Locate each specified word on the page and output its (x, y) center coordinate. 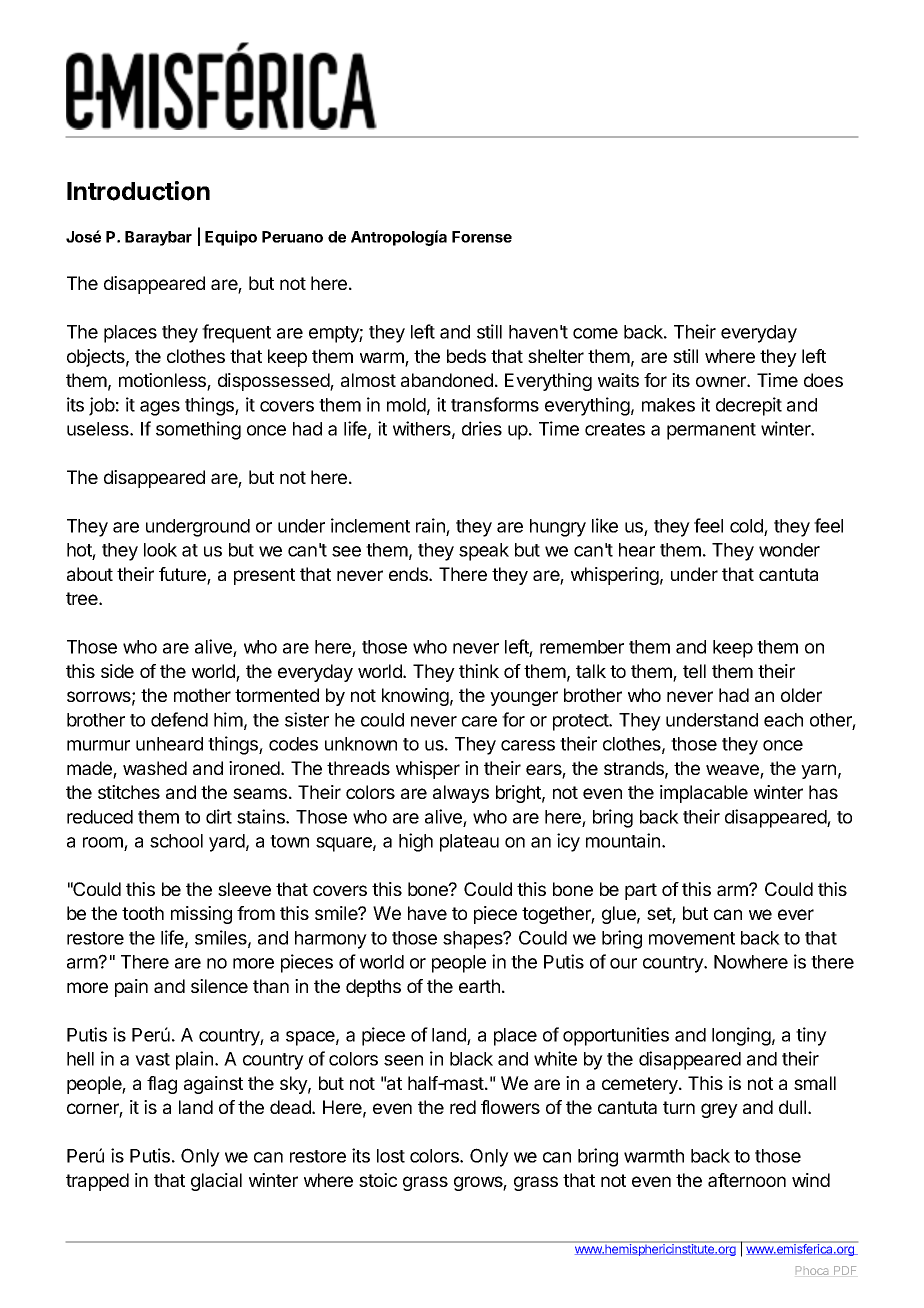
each (783, 720)
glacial (216, 1182)
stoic (378, 1180)
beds (466, 356)
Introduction (138, 191)
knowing (415, 697)
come (595, 333)
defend (179, 719)
